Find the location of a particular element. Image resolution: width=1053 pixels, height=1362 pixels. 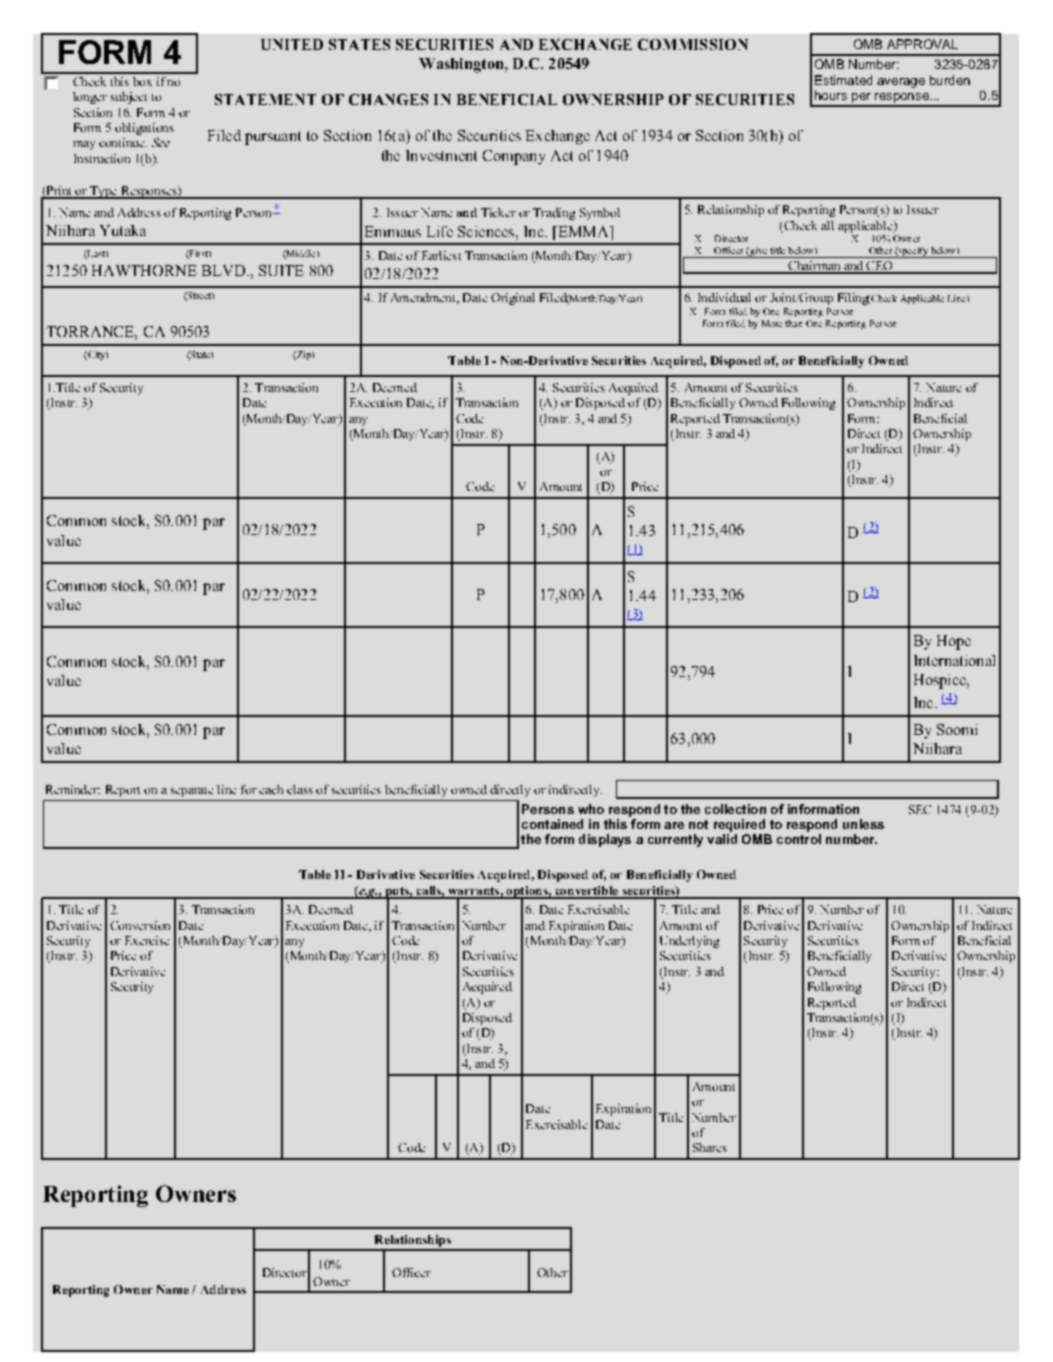

subject is located at coordinates (129, 98).
